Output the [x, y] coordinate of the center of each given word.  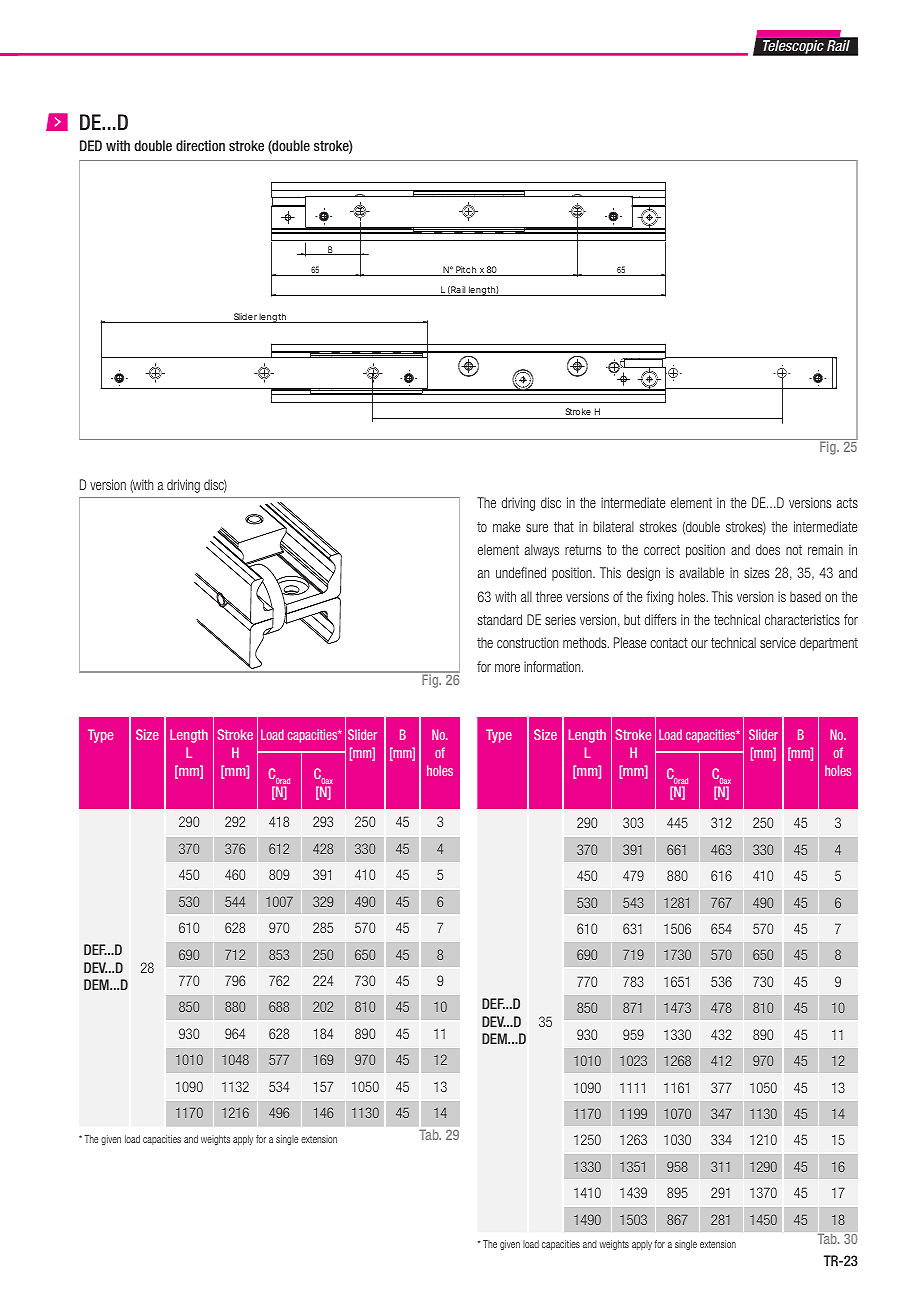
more [507, 668]
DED [91, 145]
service [778, 642]
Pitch [466, 271]
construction [527, 642]
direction [200, 145]
